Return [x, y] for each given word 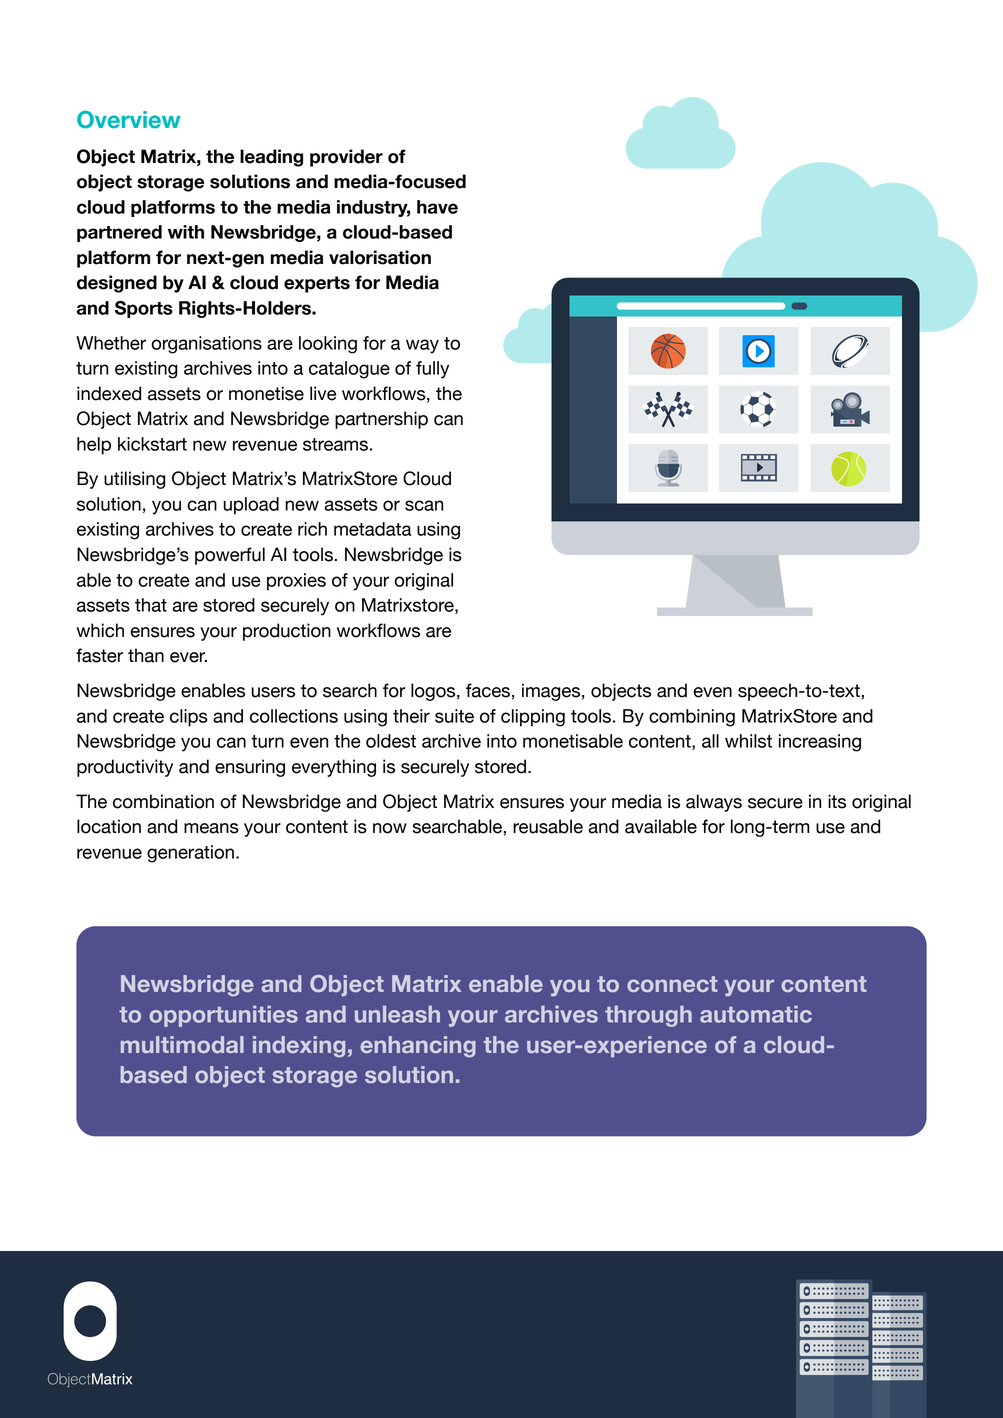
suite [454, 716]
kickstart [152, 444]
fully [432, 370]
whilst [748, 741]
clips [189, 718]
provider [346, 158]
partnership [381, 420]
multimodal [182, 1044]
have [437, 207]
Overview [129, 120]
